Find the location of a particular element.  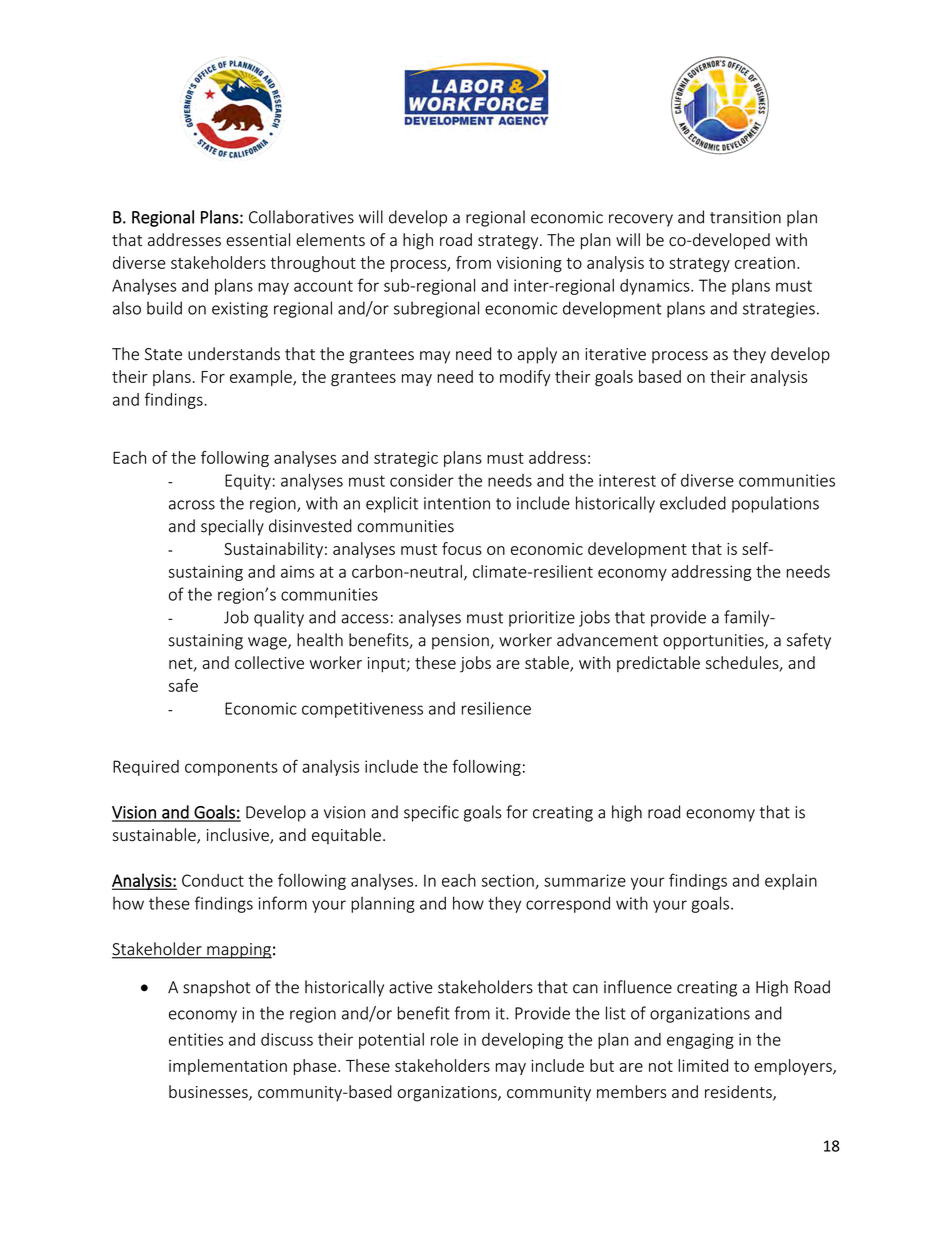

intention is located at coordinates (457, 503).
